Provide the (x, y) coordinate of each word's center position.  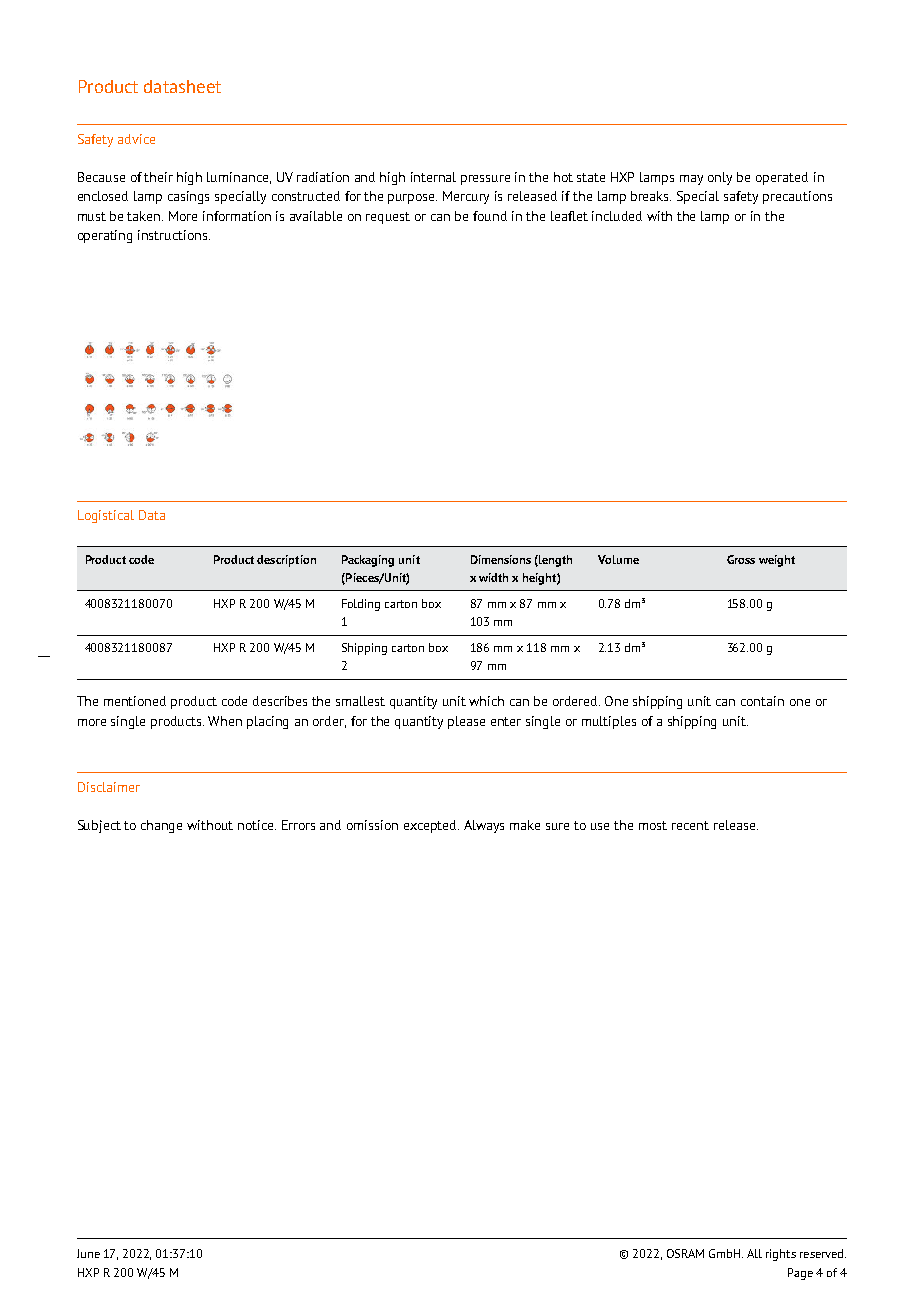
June (88, 1253)
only (720, 178)
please (466, 722)
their (158, 177)
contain (762, 701)
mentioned (135, 701)
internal (433, 177)
